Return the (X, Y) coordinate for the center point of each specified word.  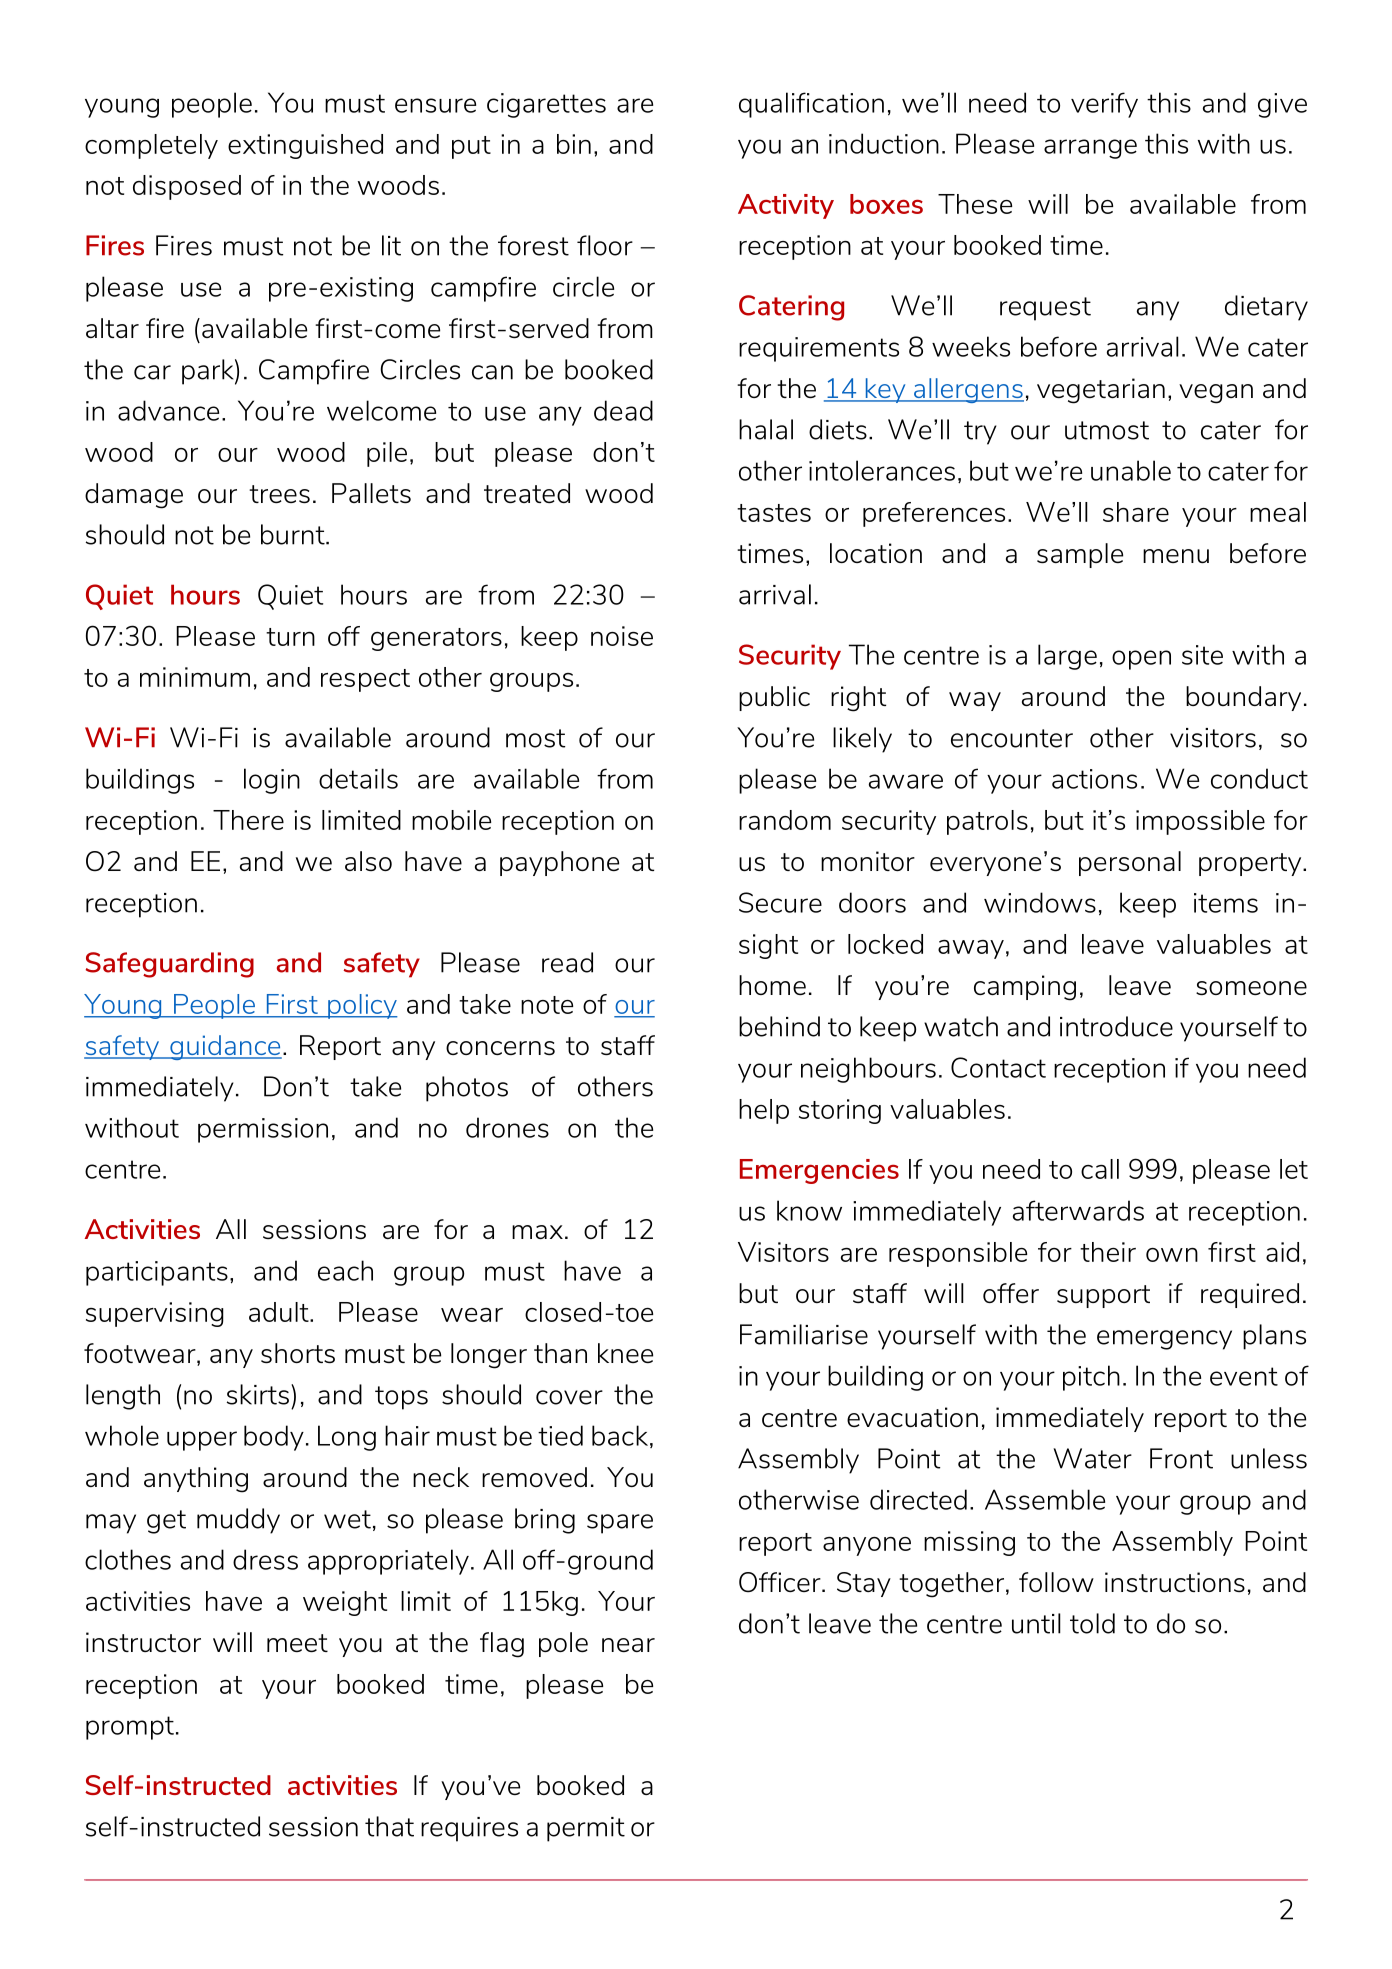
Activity (786, 206)
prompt (130, 1728)
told (1092, 1623)
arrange (1090, 149)
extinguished (305, 146)
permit (586, 1829)
